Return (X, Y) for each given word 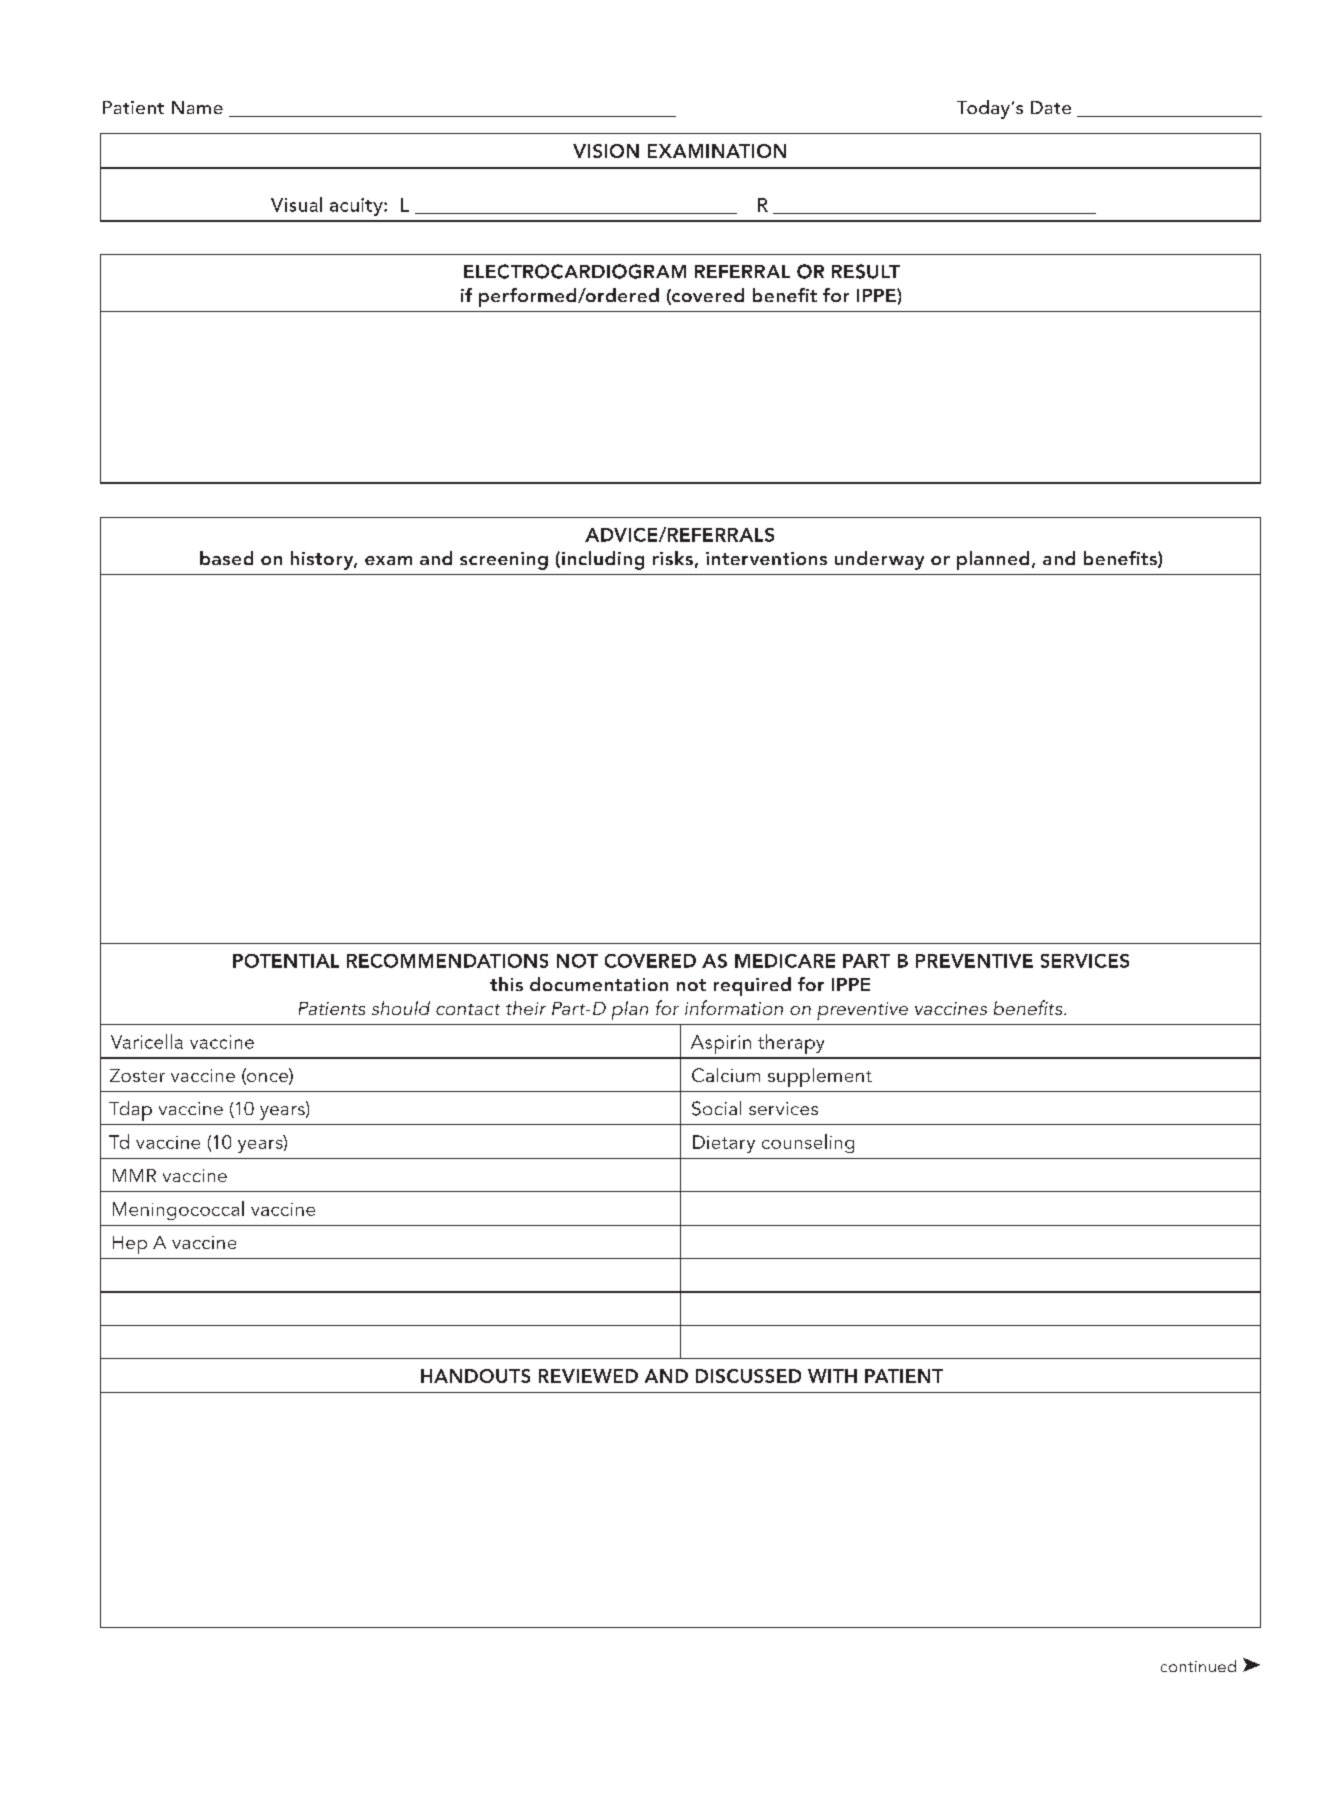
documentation (599, 984)
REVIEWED (588, 1376)
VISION (606, 151)
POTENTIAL (286, 961)
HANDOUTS (475, 1376)
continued (1198, 1666)
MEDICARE (785, 961)
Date (1051, 107)
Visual (296, 204)
